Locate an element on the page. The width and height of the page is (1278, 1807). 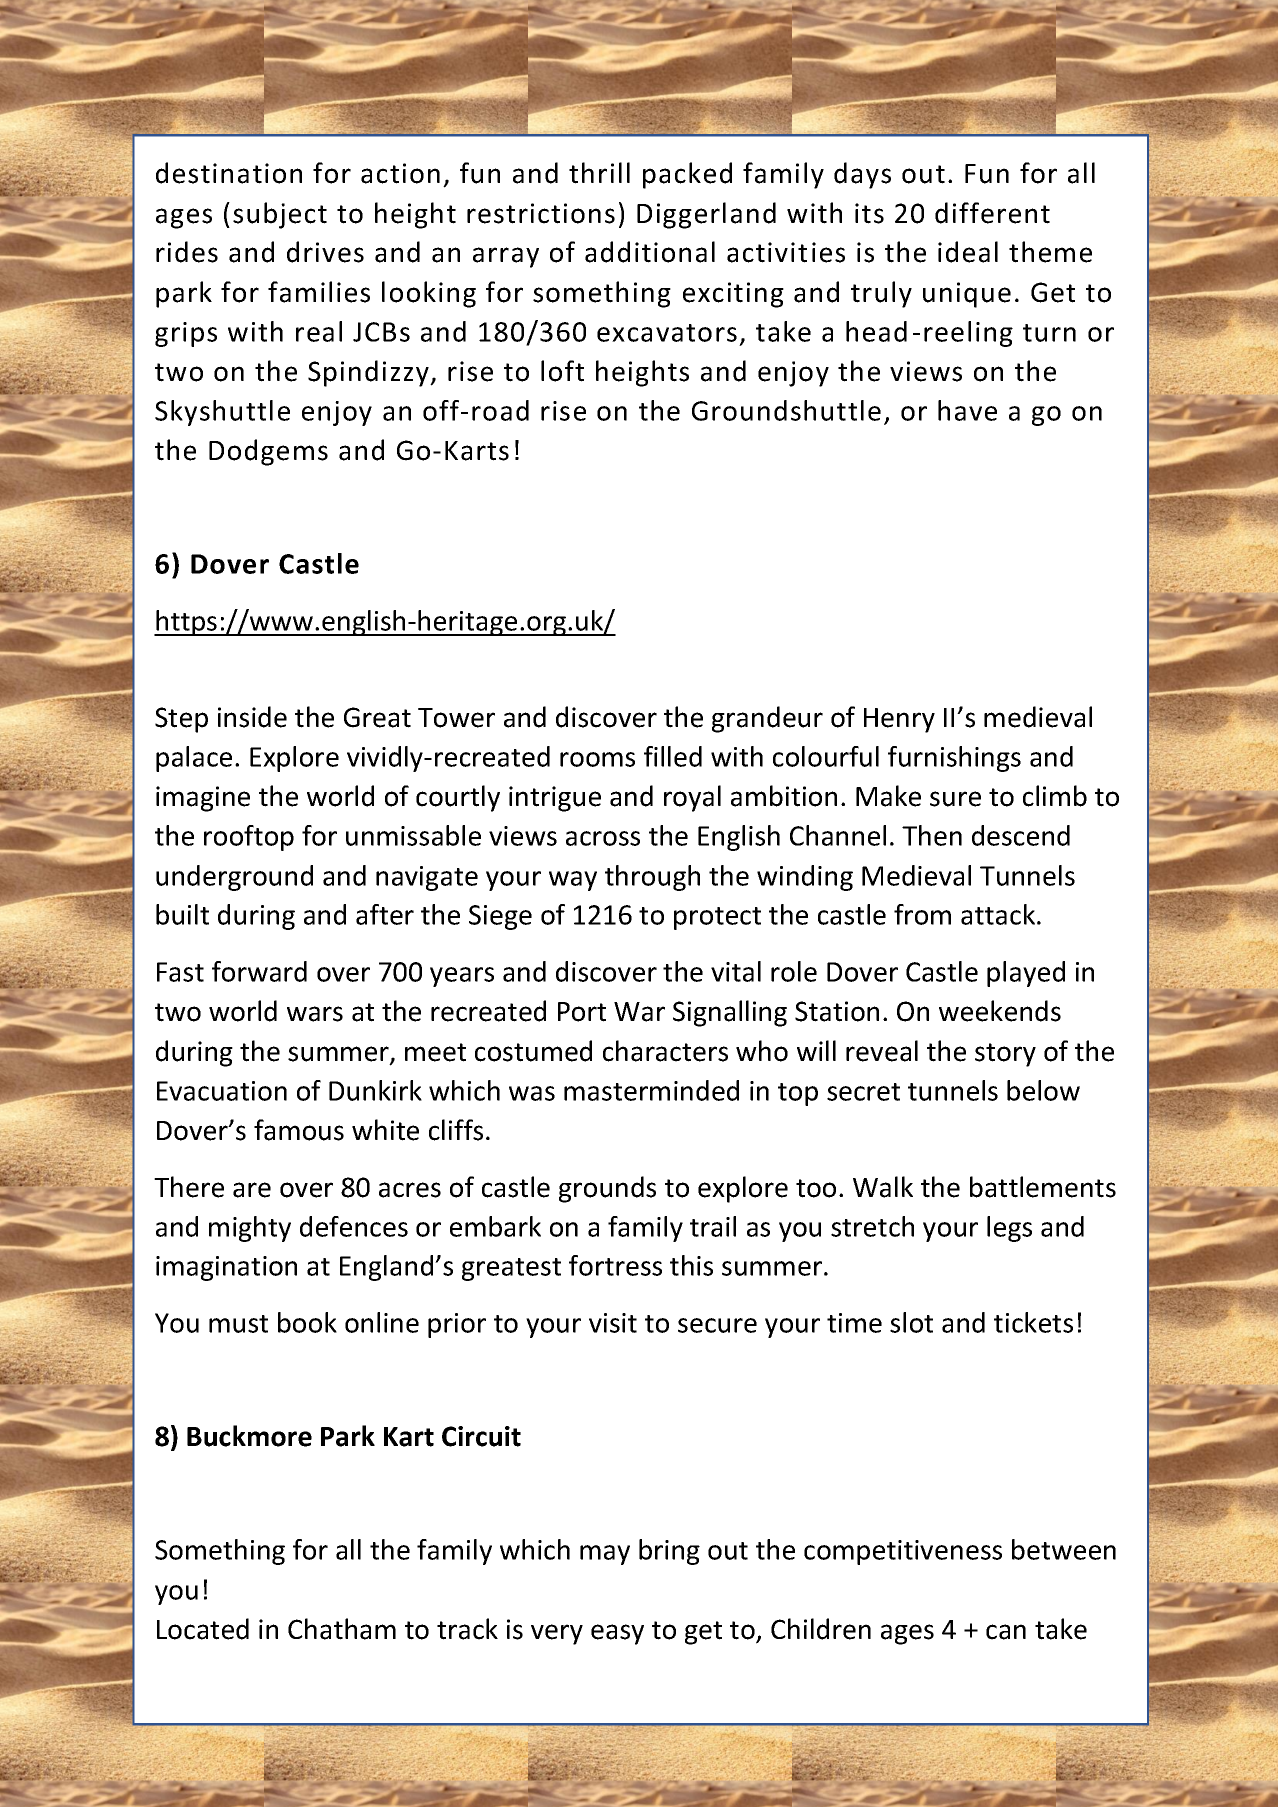
through is located at coordinates (652, 878).
